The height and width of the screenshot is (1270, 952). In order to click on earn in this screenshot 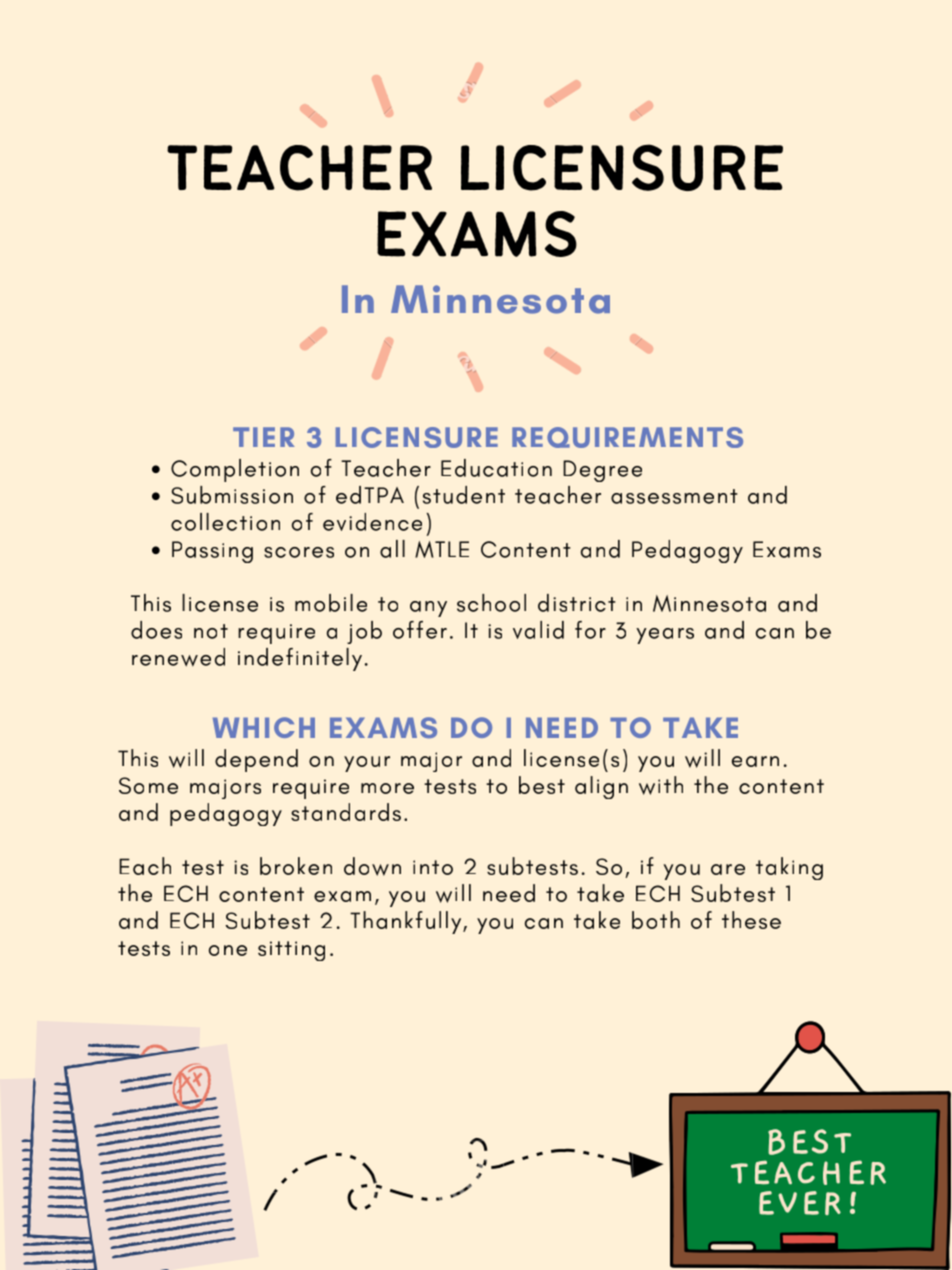, I will do `click(755, 761)`.
